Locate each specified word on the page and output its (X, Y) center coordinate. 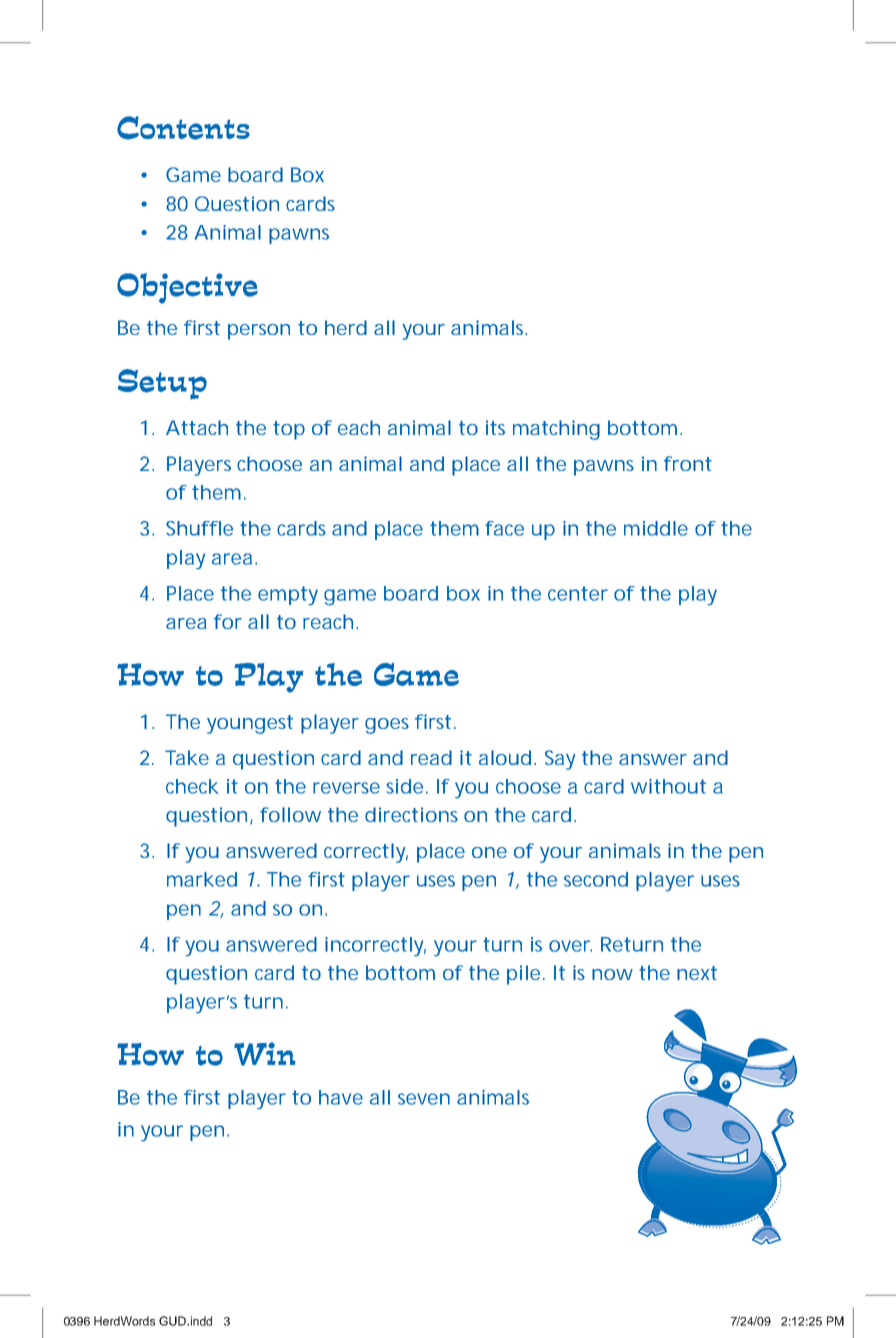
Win (265, 1054)
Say (560, 760)
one (489, 852)
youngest (250, 724)
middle (656, 528)
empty (288, 596)
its (495, 427)
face (504, 528)
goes (387, 726)
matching (556, 430)
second (596, 879)
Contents (183, 128)
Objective (187, 288)
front (688, 463)
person (259, 332)
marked (202, 879)
